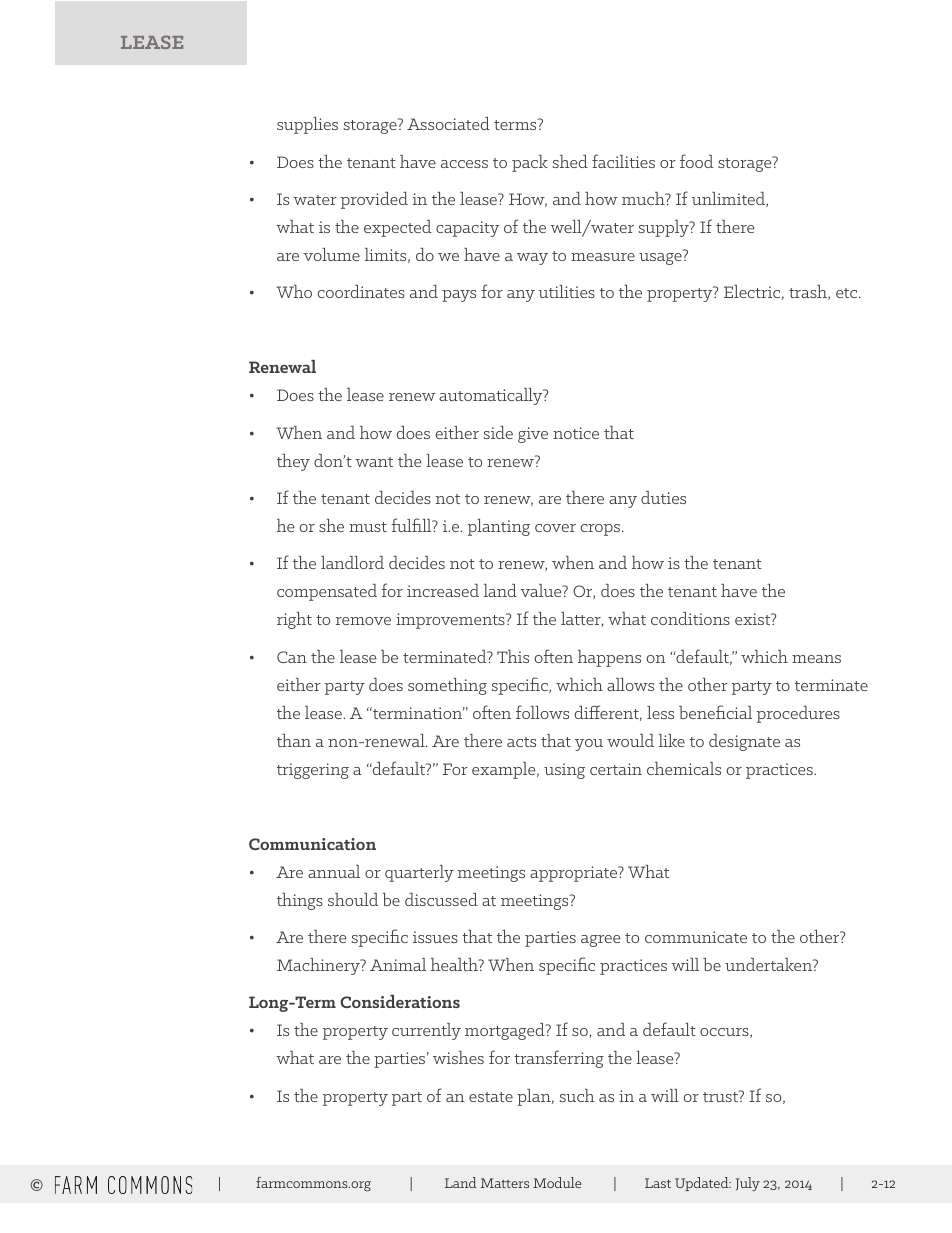  What do you see at coordinates (696, 937) in the image?
I see `communicate` at bounding box center [696, 937].
